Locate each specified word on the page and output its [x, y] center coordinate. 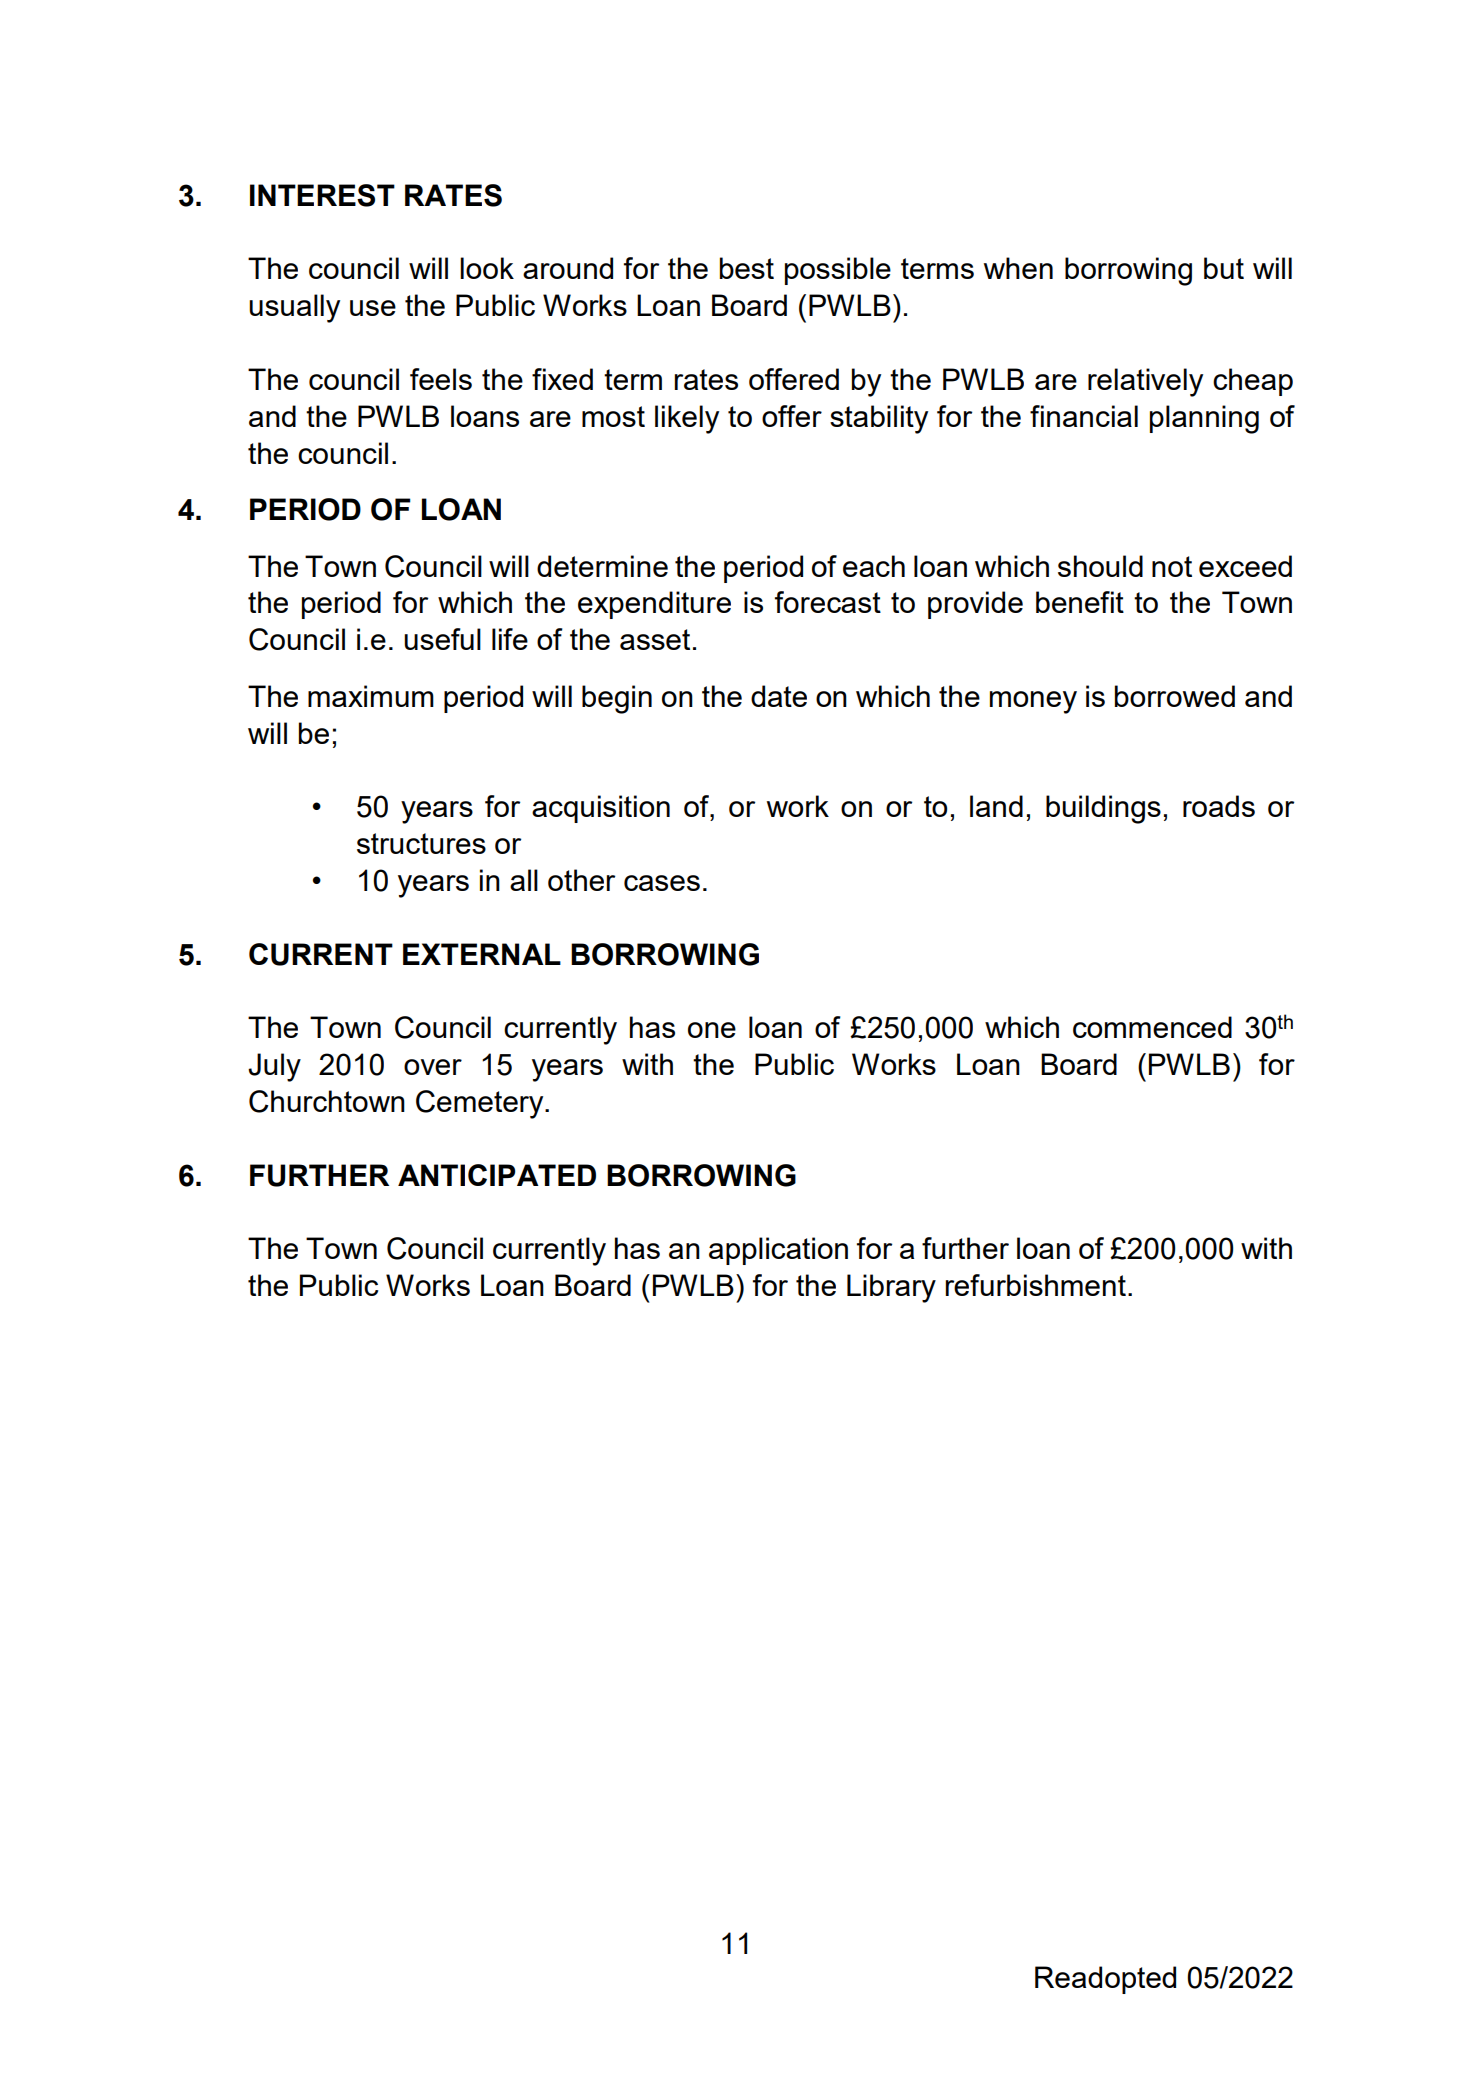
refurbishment [1035, 1285]
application [778, 1251]
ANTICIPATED [497, 1175]
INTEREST [322, 195]
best [747, 268]
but [1224, 268]
